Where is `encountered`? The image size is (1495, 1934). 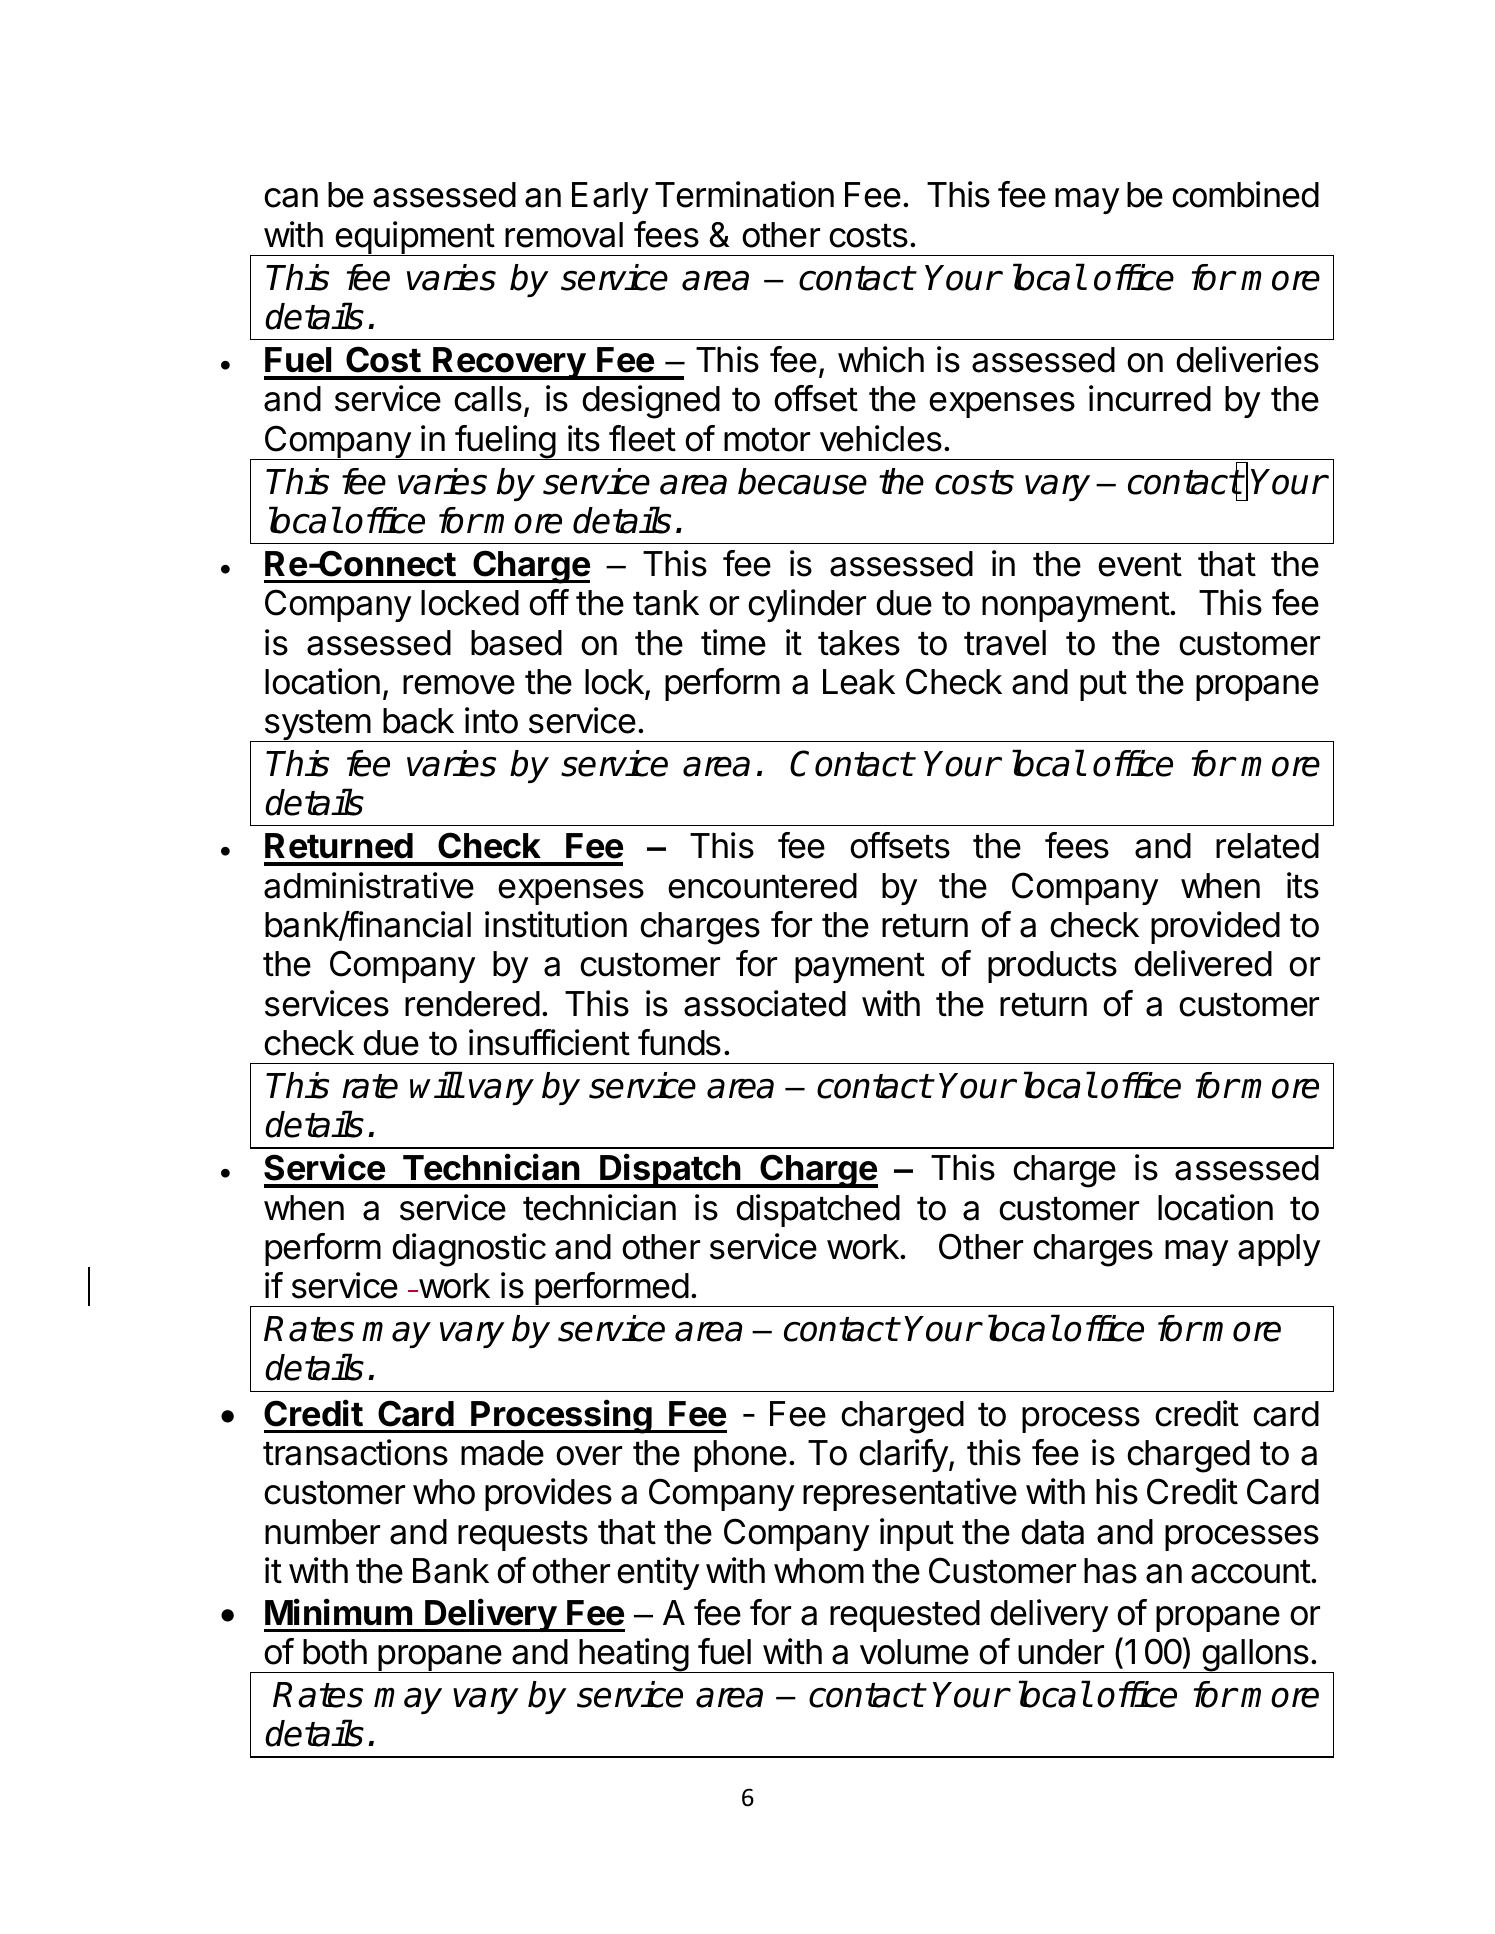
encountered is located at coordinates (762, 886).
